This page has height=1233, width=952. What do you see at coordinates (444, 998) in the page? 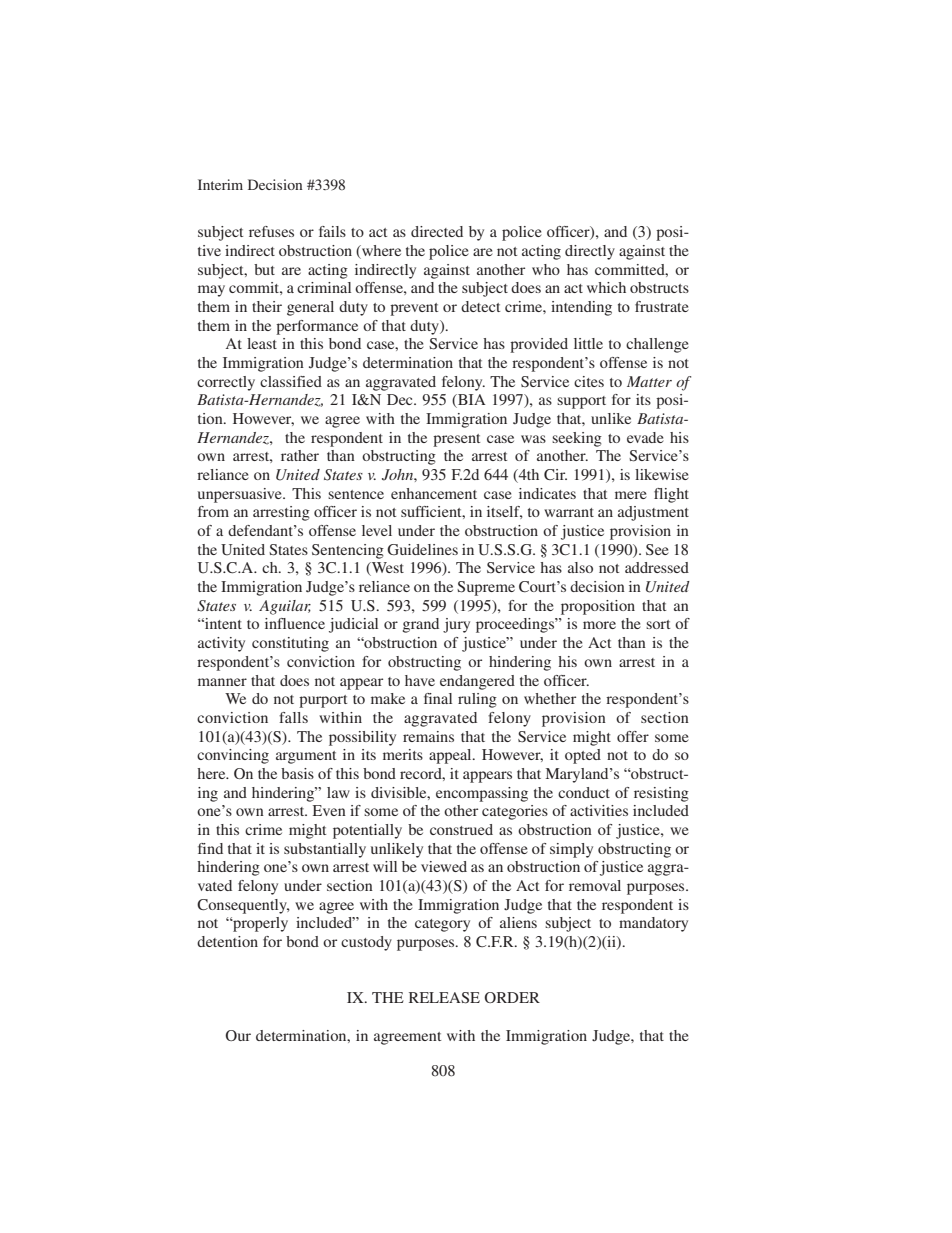
I see `RELEASE` at bounding box center [444, 998].
